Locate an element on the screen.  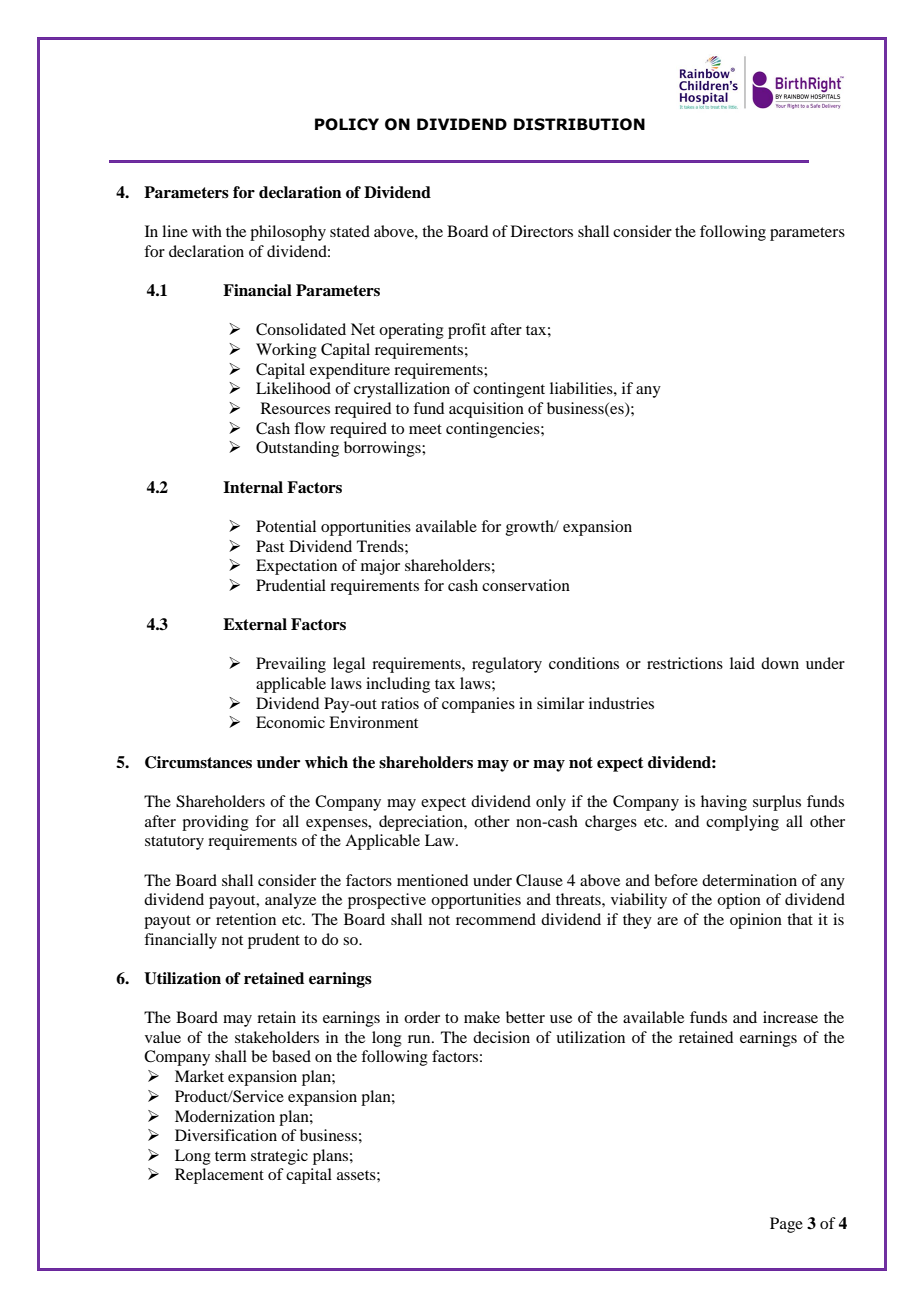
Internal is located at coordinates (253, 487).
